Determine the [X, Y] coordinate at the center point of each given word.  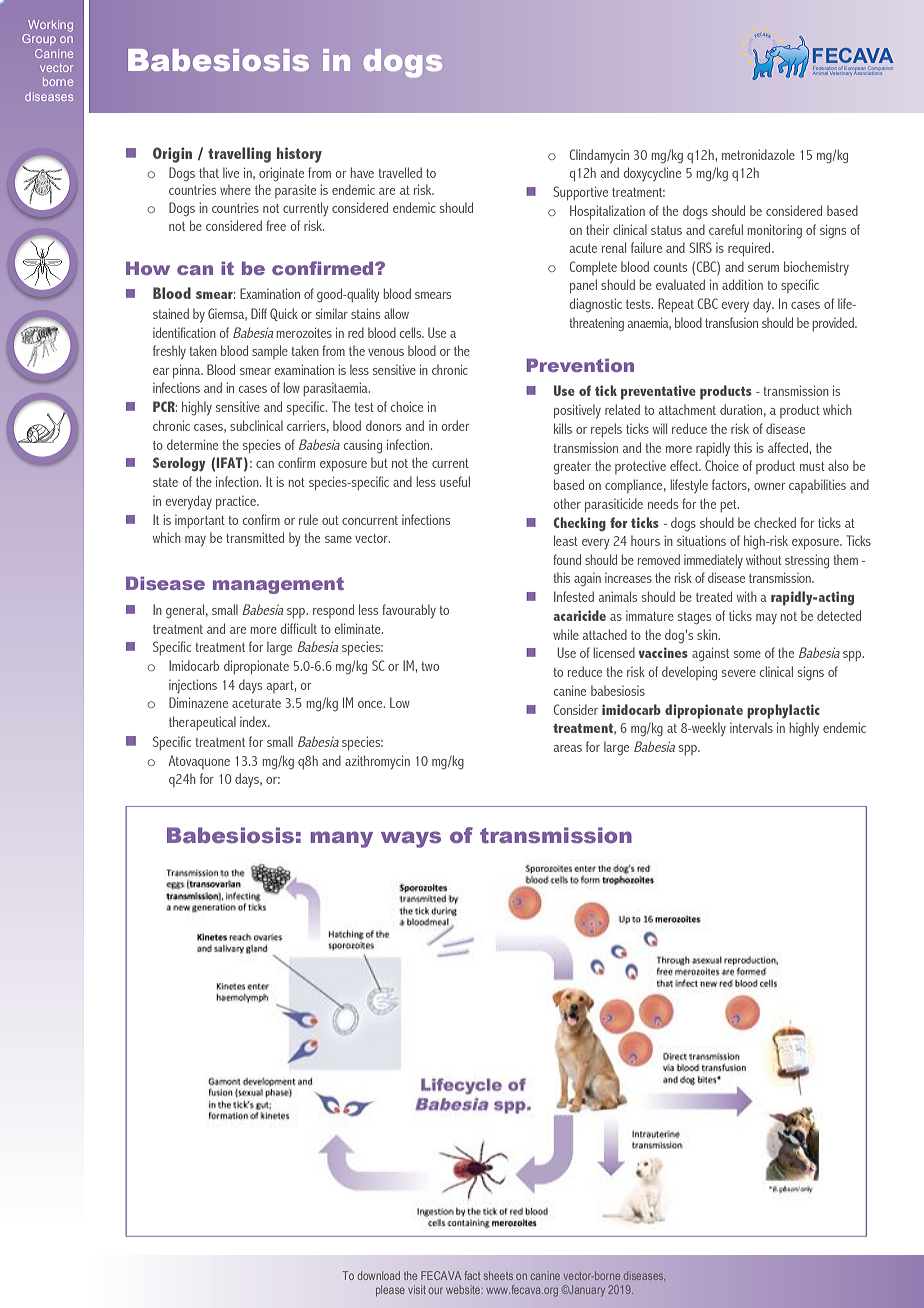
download [379, 1275]
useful [455, 481]
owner [769, 486]
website [464, 1289]
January [586, 1291]
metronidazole [758, 154]
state [165, 482]
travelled [400, 172]
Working [50, 26]
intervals [751, 727]
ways [411, 839]
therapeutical [202, 723]
